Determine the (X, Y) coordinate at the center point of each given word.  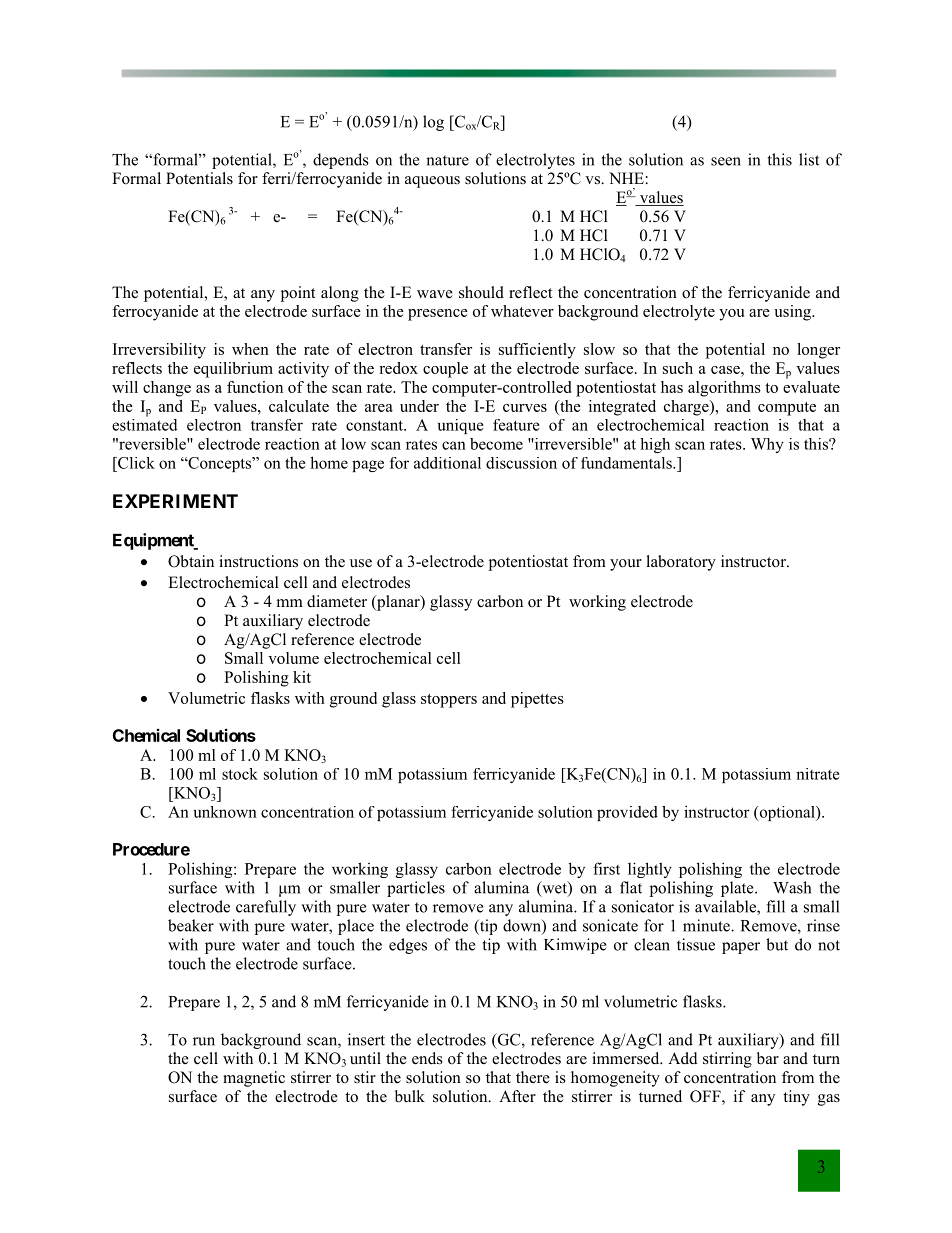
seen (726, 161)
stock (240, 774)
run (204, 1041)
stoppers (449, 701)
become (496, 444)
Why (767, 445)
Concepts (220, 464)
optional (787, 813)
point (298, 294)
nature (447, 160)
